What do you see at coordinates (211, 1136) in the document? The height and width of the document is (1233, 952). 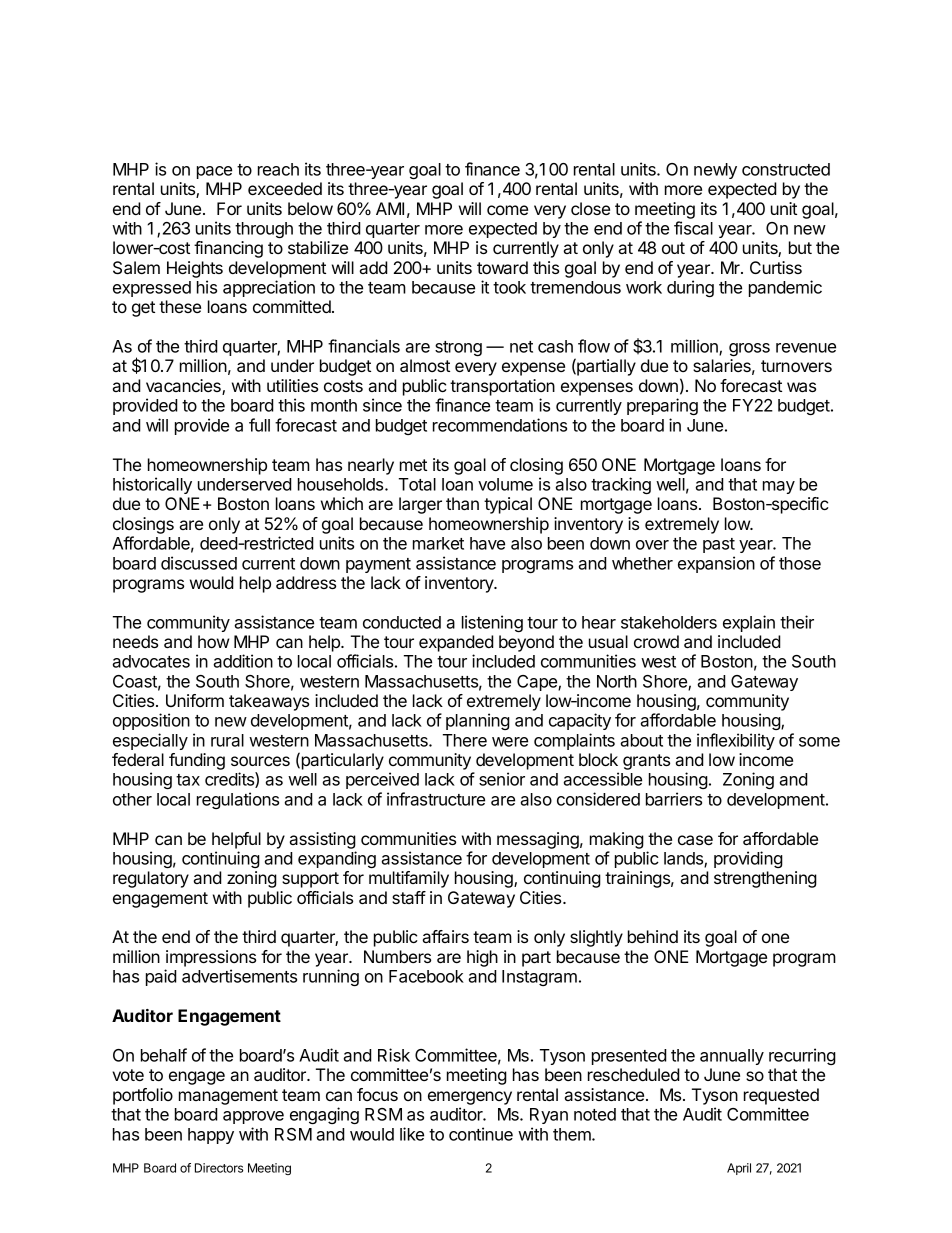 I see `happy` at bounding box center [211, 1136].
